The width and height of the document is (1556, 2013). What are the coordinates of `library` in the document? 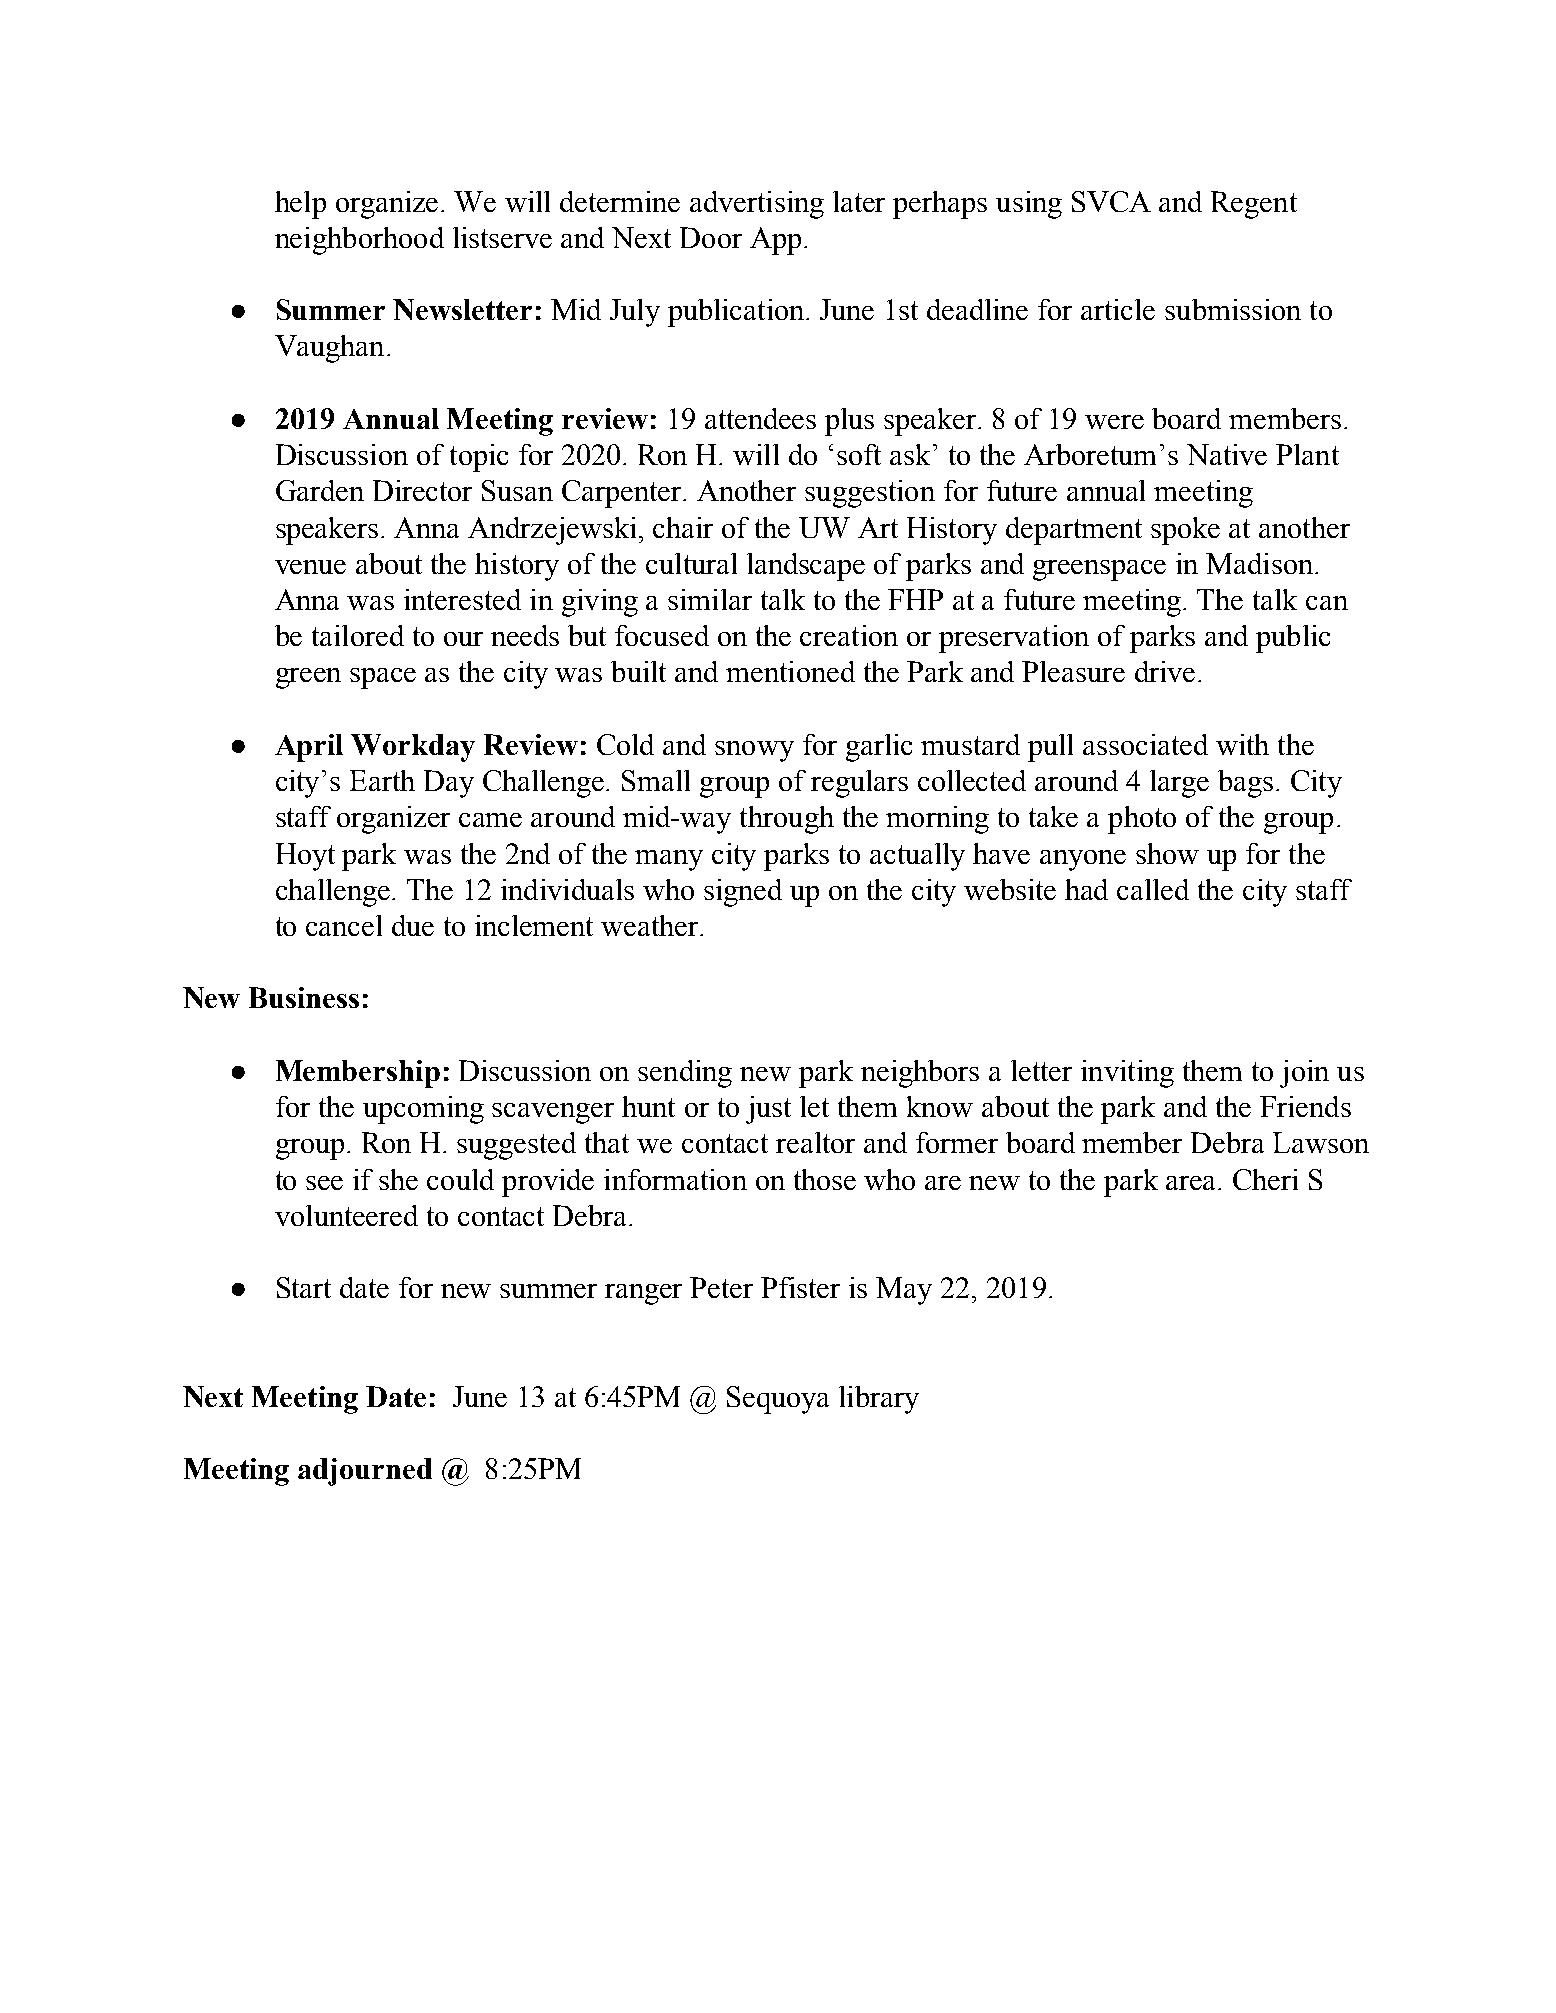 It's located at (879, 1400).
